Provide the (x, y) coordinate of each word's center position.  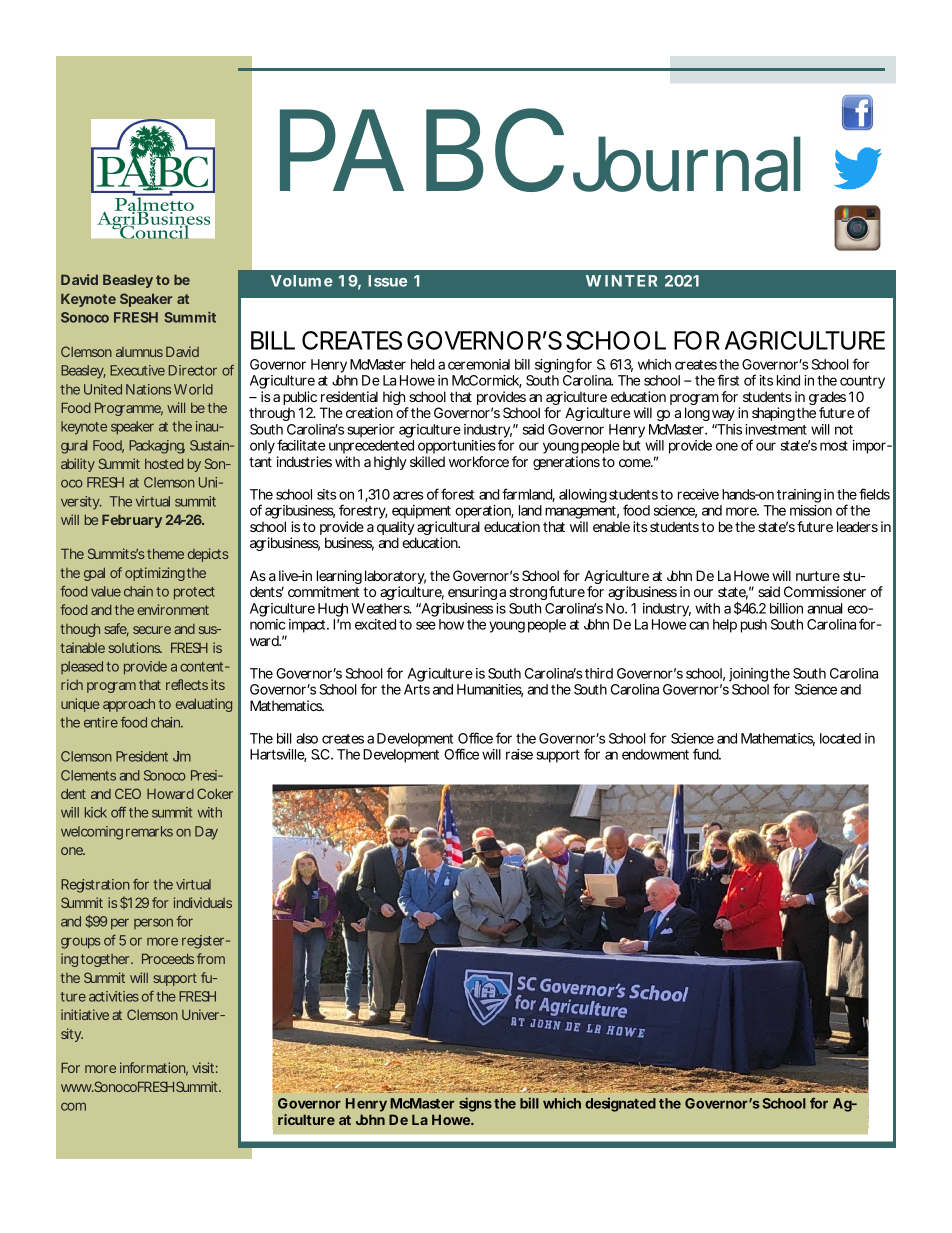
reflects (187, 684)
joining (748, 675)
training (799, 497)
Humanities (490, 690)
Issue (387, 281)
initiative (85, 1014)
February (132, 521)
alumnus (139, 352)
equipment (422, 513)
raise (519, 754)
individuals (203, 902)
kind (788, 380)
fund (706, 754)
